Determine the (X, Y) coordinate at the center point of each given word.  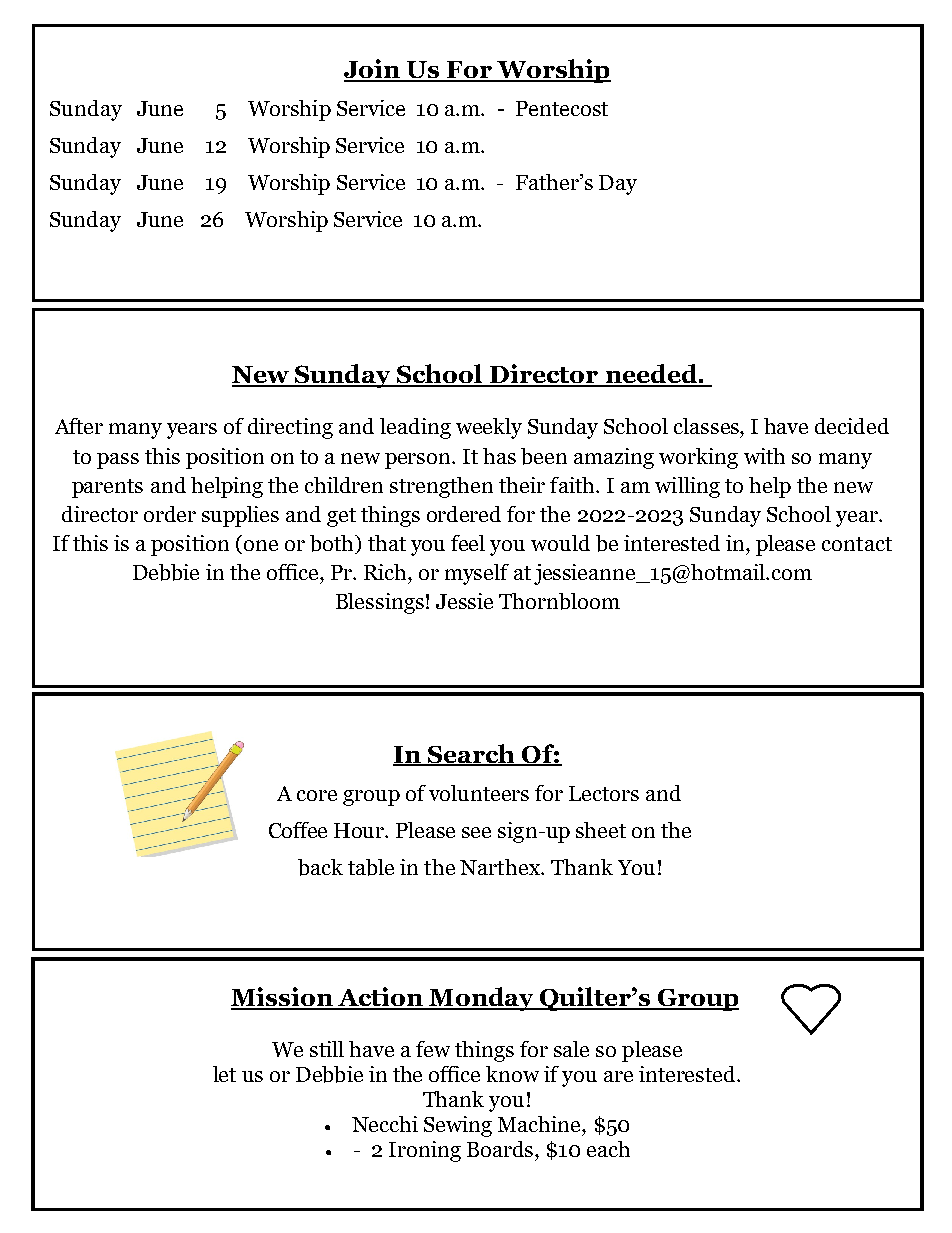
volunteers (479, 793)
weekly (489, 428)
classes (707, 426)
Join (373, 70)
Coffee (298, 830)
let (224, 1074)
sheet (601, 830)
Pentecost (562, 108)
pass (118, 461)
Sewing (458, 1126)
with (764, 456)
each (608, 1149)
